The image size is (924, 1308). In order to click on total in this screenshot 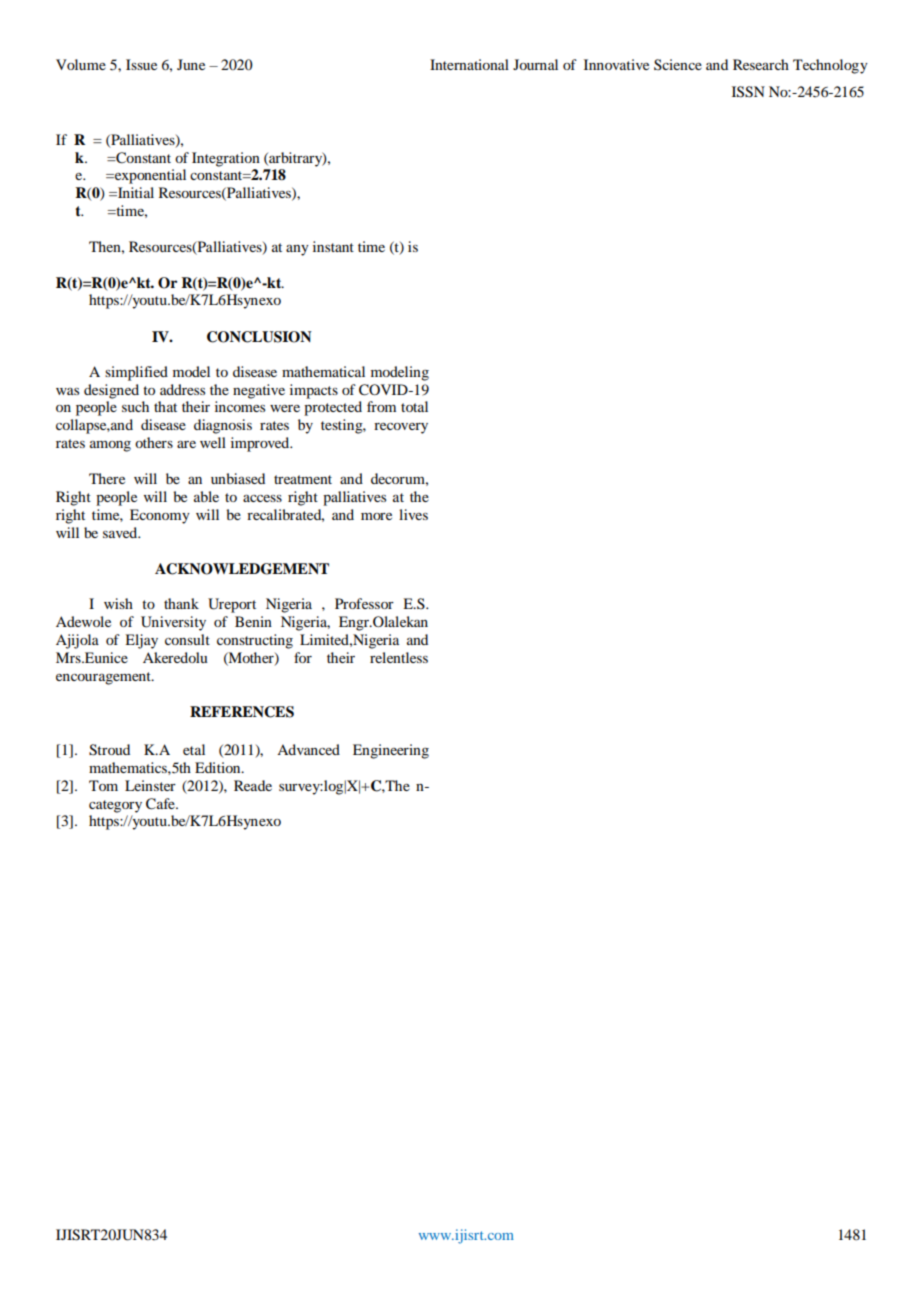, I will do `click(414, 406)`.
